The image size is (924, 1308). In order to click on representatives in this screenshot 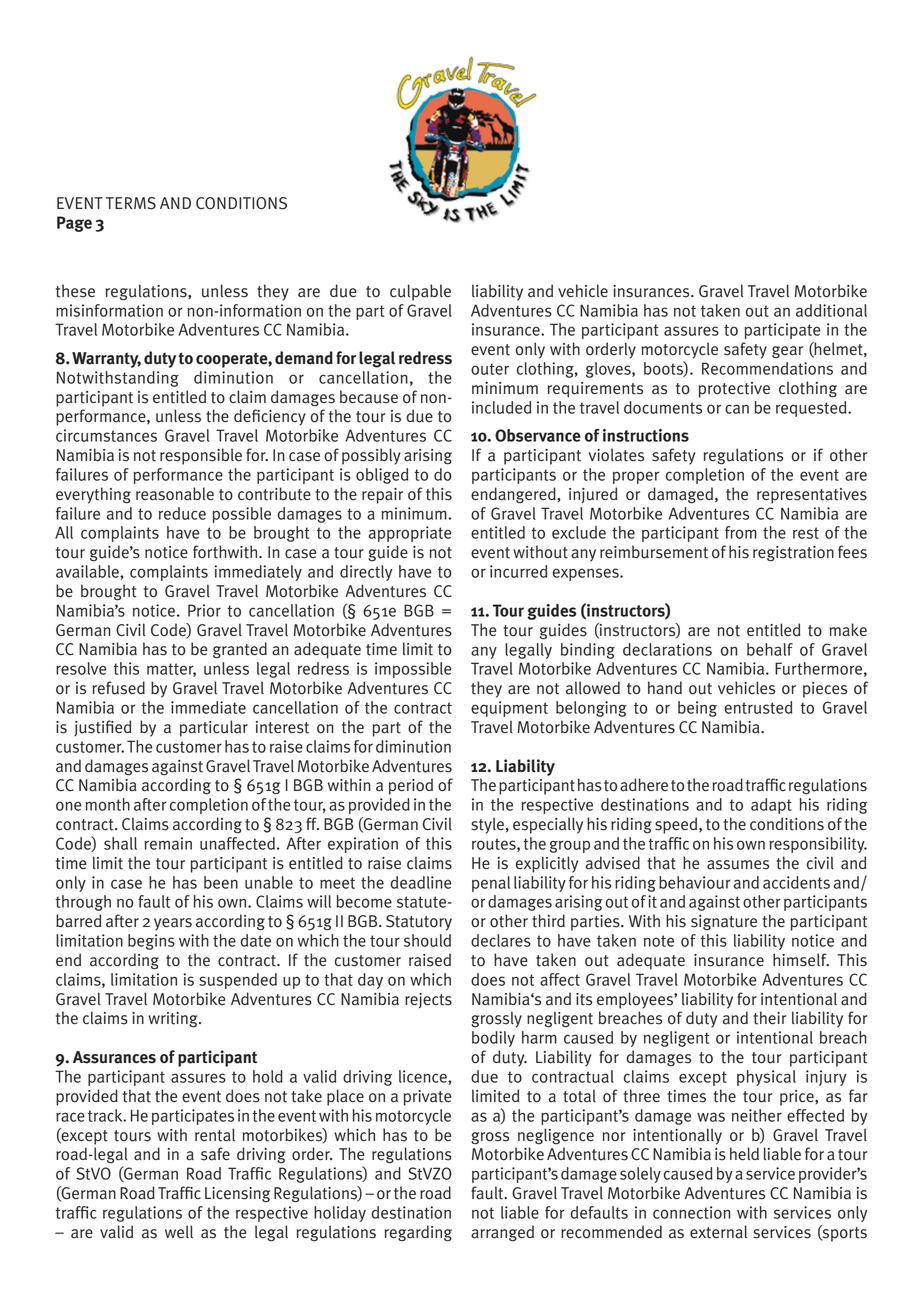, I will do `click(812, 496)`.
